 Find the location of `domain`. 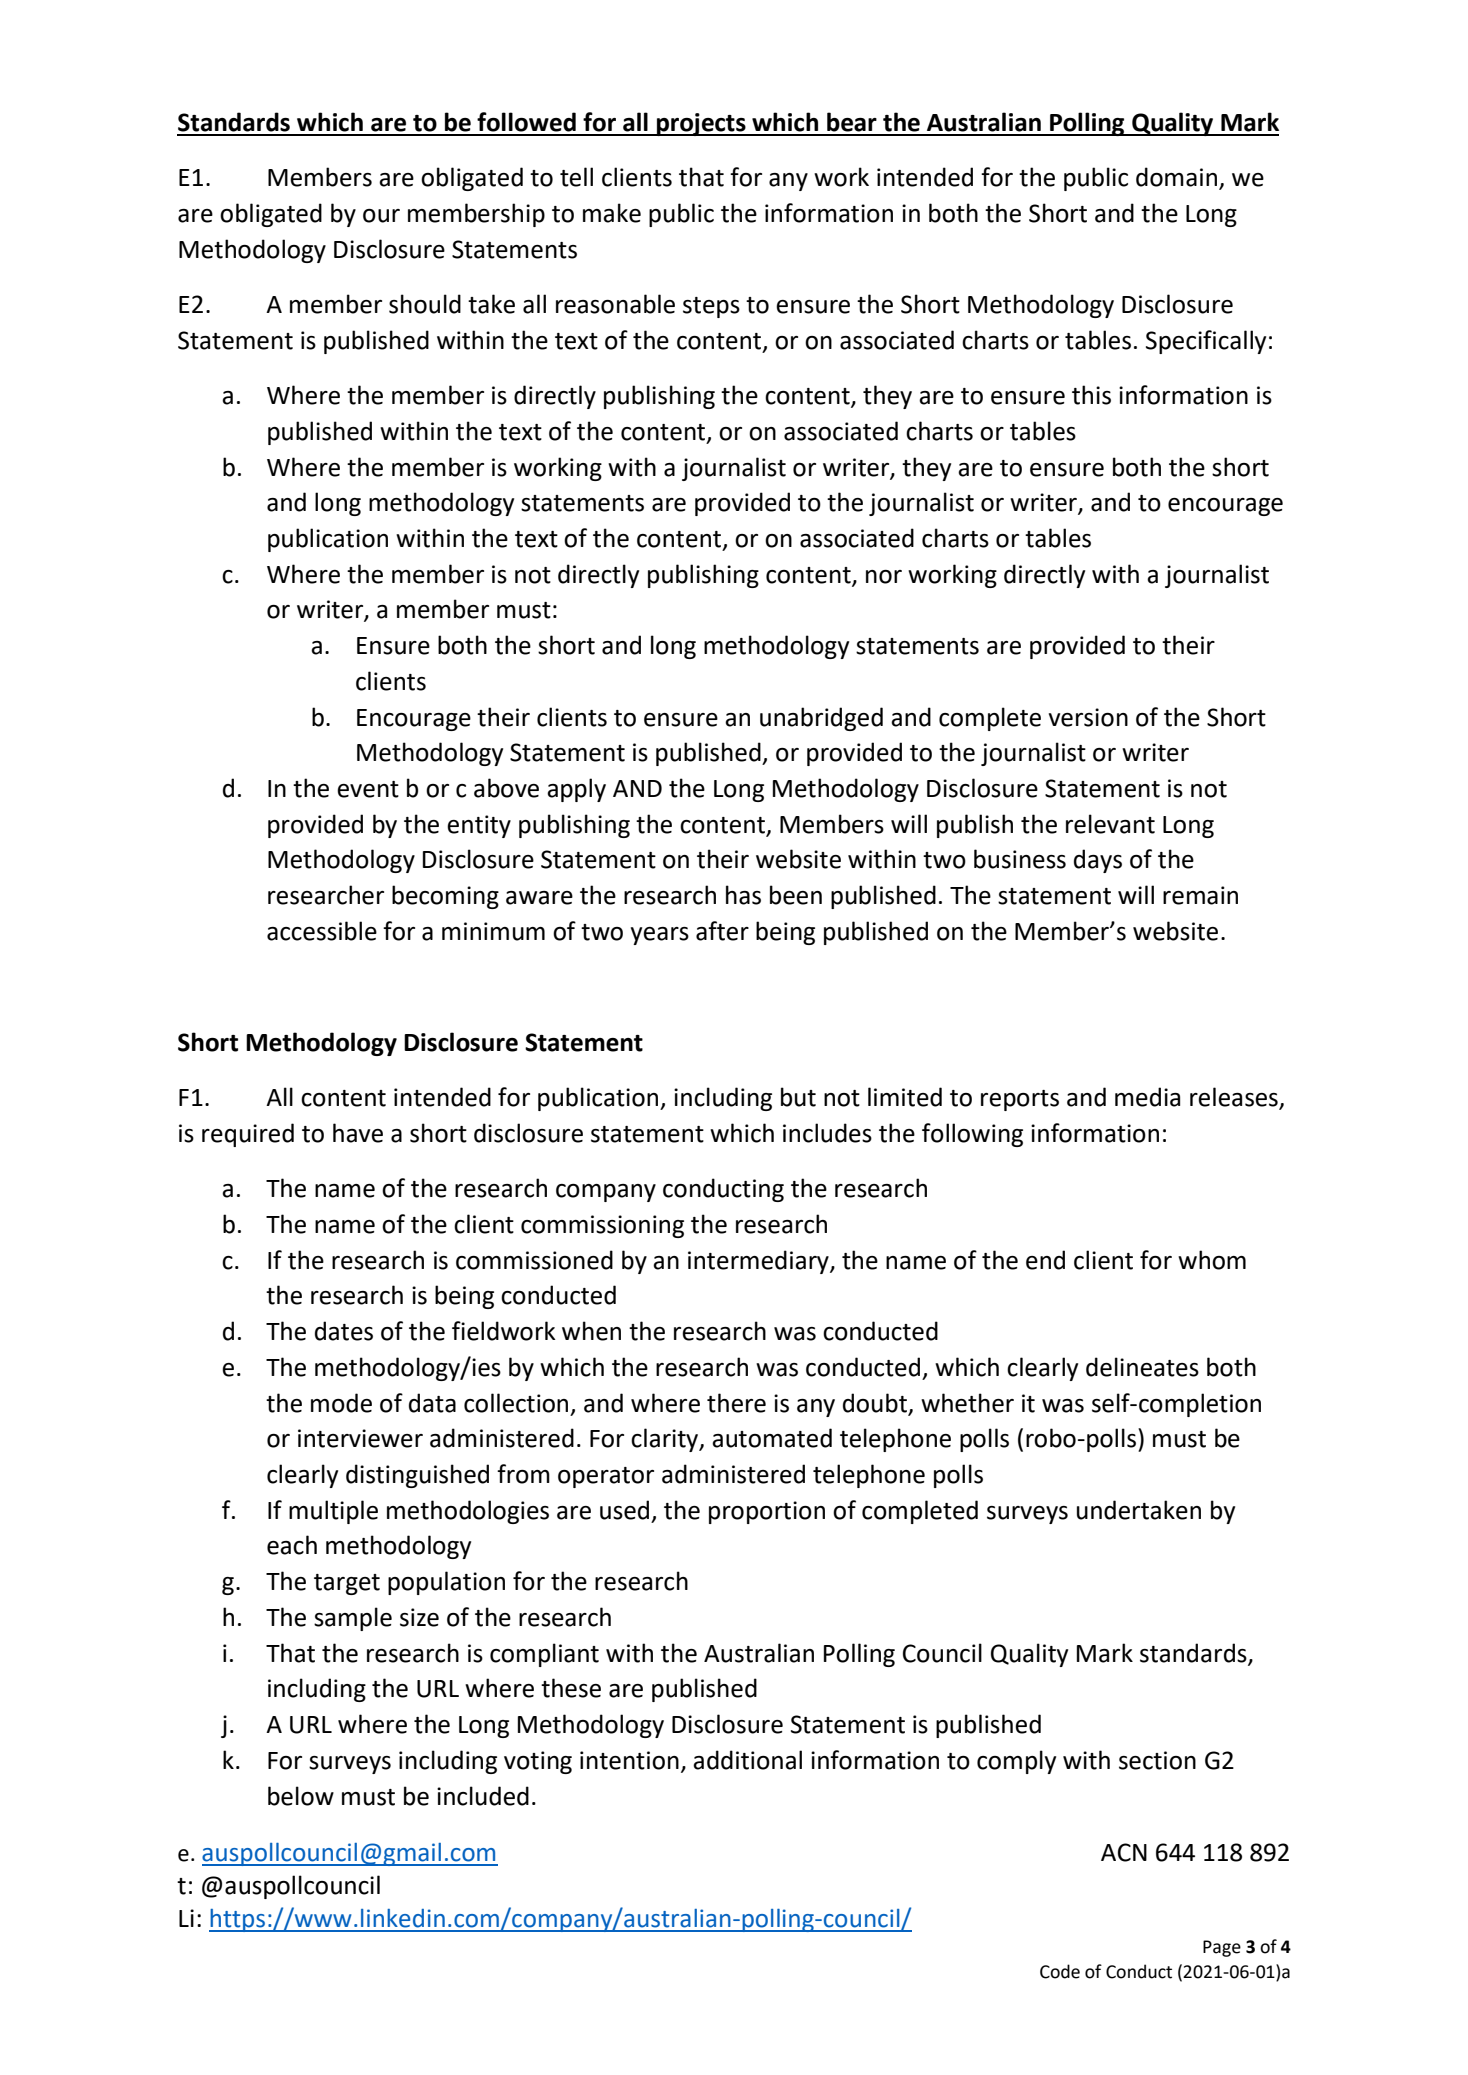

domain is located at coordinates (1178, 178).
